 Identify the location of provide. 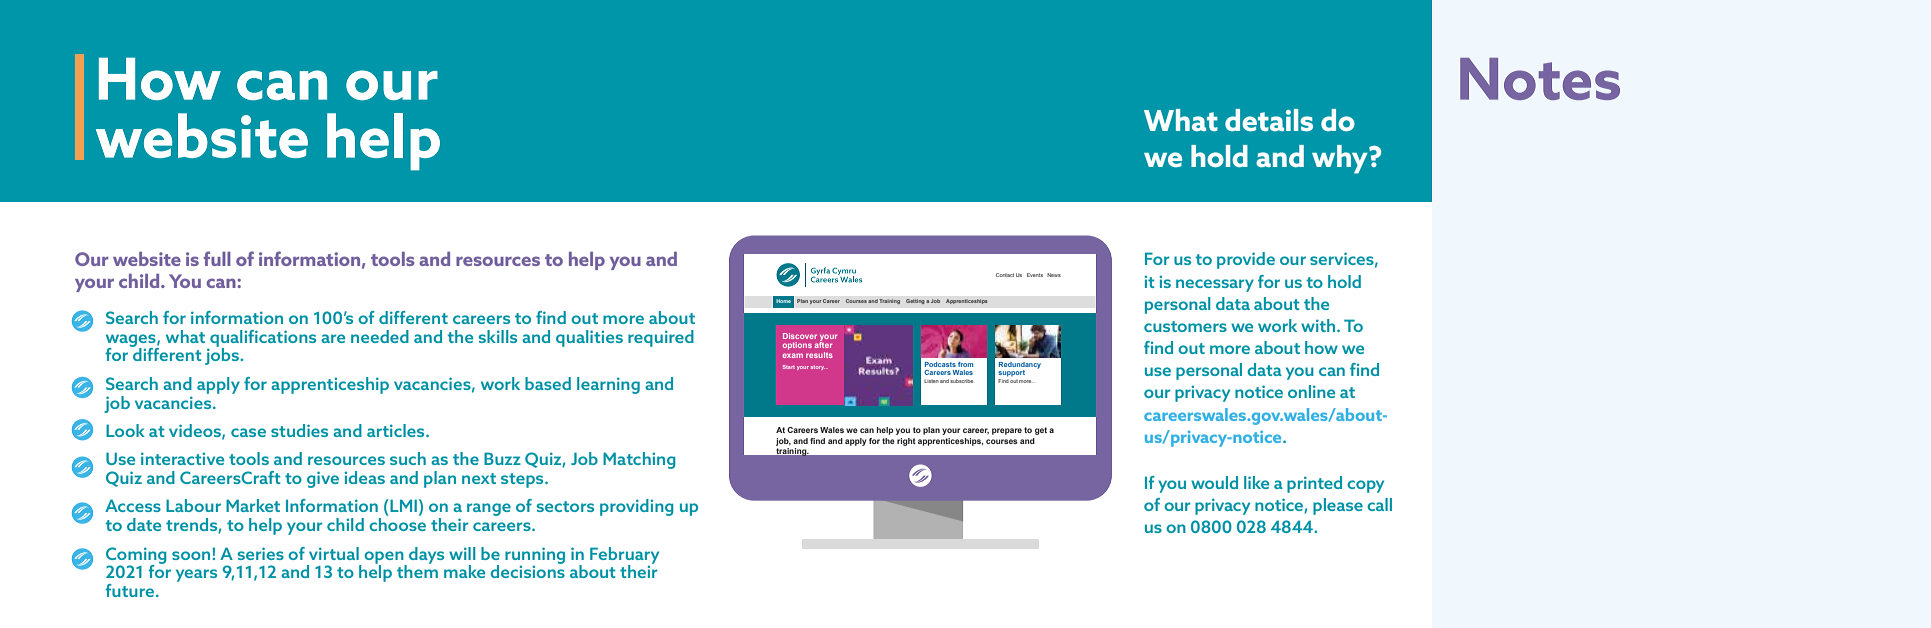
(1246, 260).
